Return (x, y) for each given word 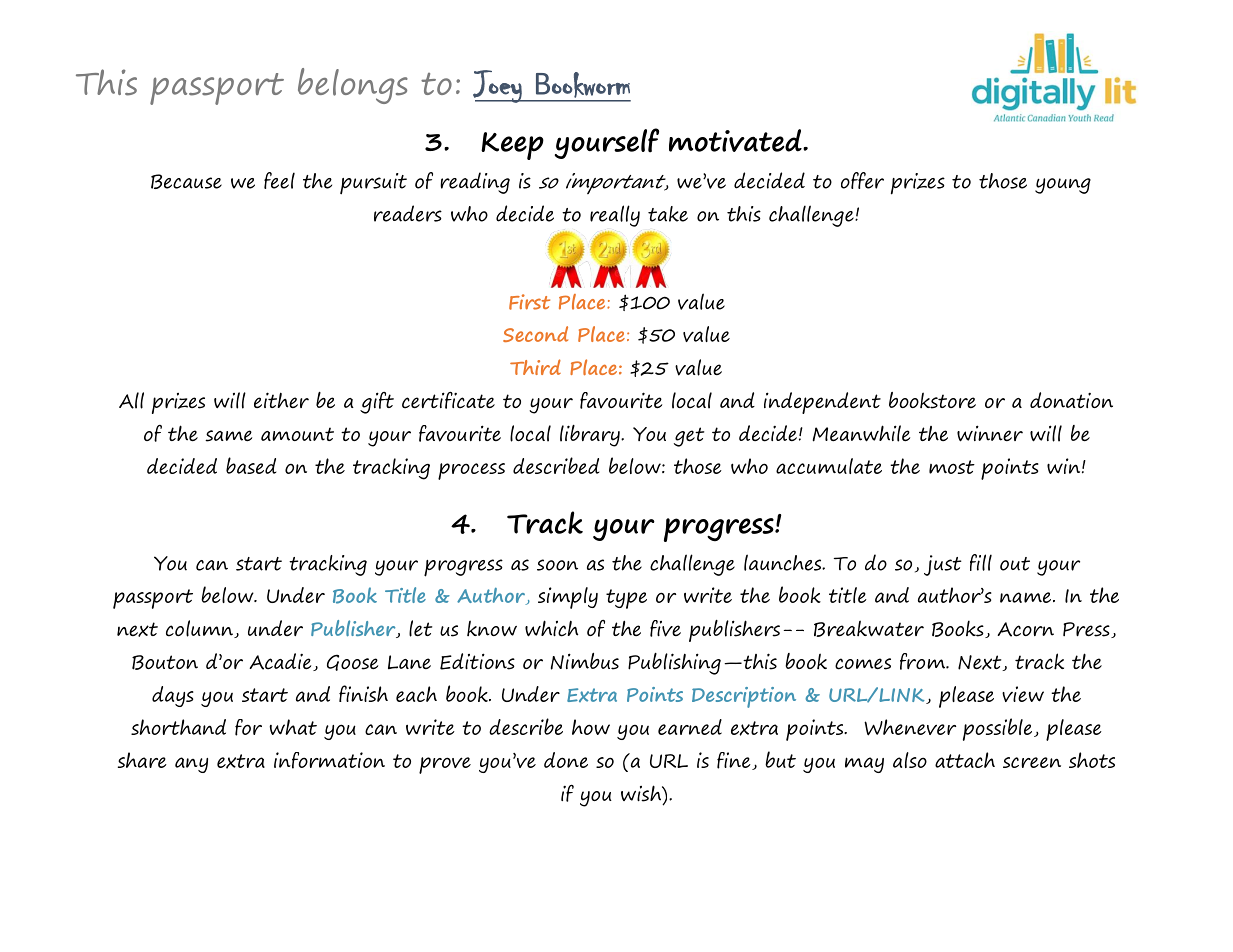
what (293, 727)
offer (862, 180)
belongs (353, 86)
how (591, 727)
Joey (498, 86)
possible (999, 729)
